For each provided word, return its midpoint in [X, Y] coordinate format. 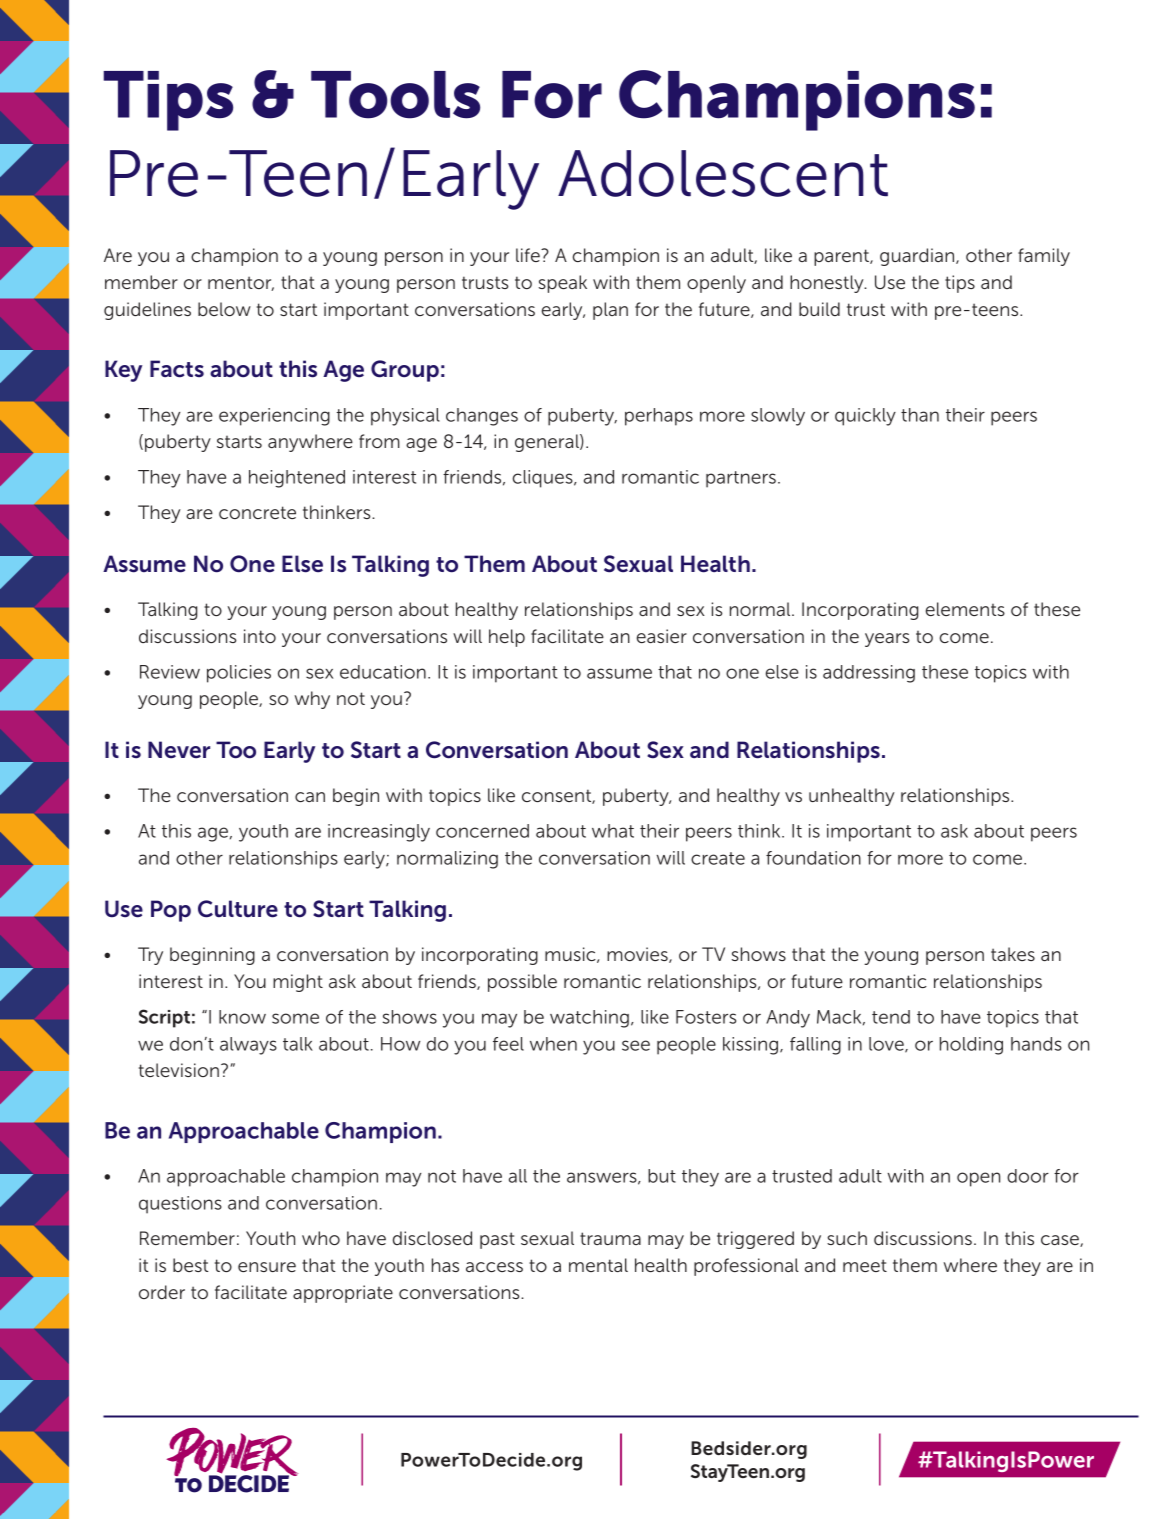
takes [1013, 954]
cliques [544, 479]
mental [598, 1265]
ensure [267, 1267]
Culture [238, 909]
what [613, 831]
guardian [918, 257]
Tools [395, 95]
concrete [257, 512]
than [920, 415]
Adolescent [723, 173]
